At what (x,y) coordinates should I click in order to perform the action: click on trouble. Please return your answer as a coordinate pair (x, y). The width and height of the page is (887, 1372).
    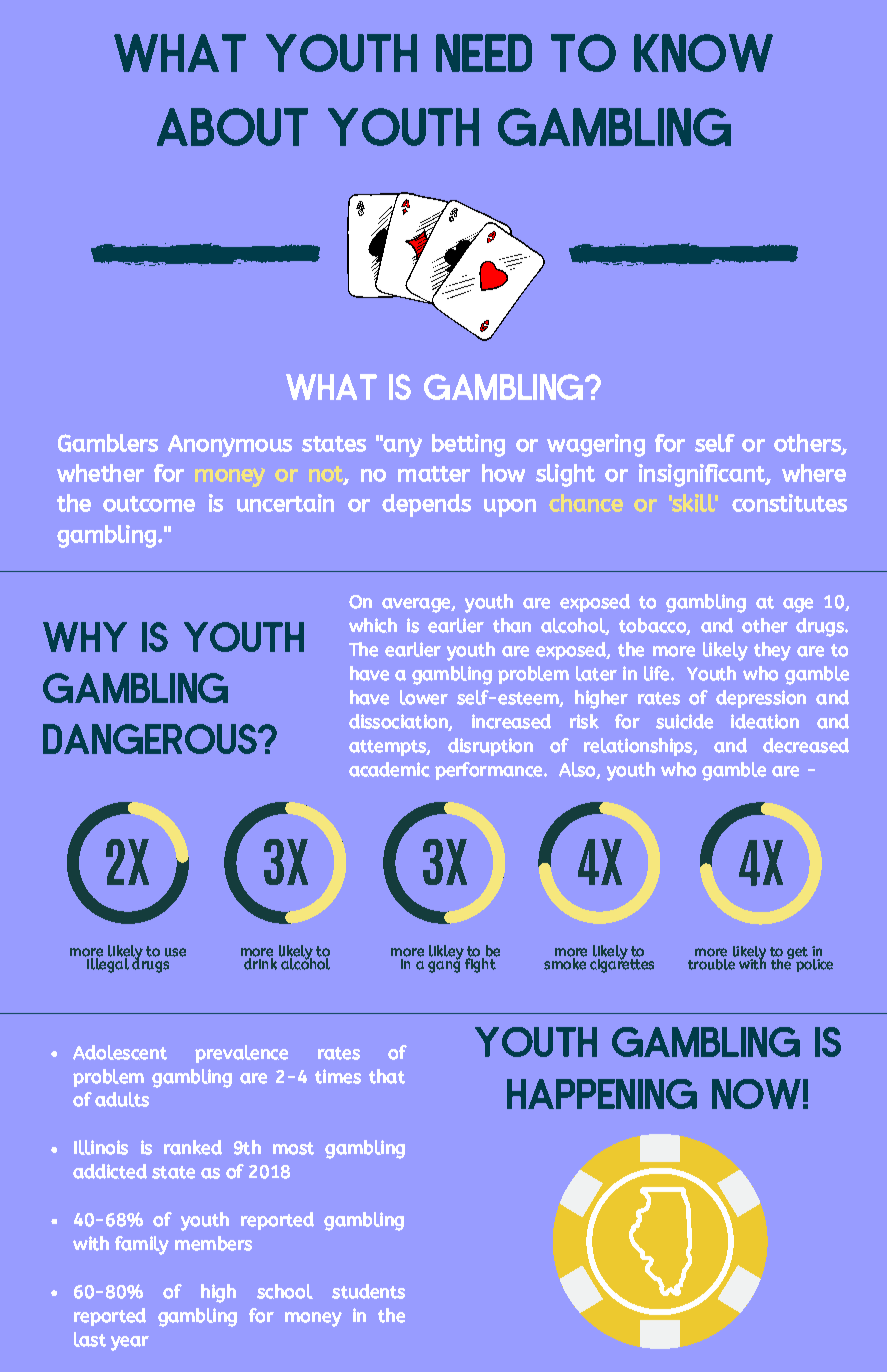
    Looking at the image, I should click on (711, 964).
